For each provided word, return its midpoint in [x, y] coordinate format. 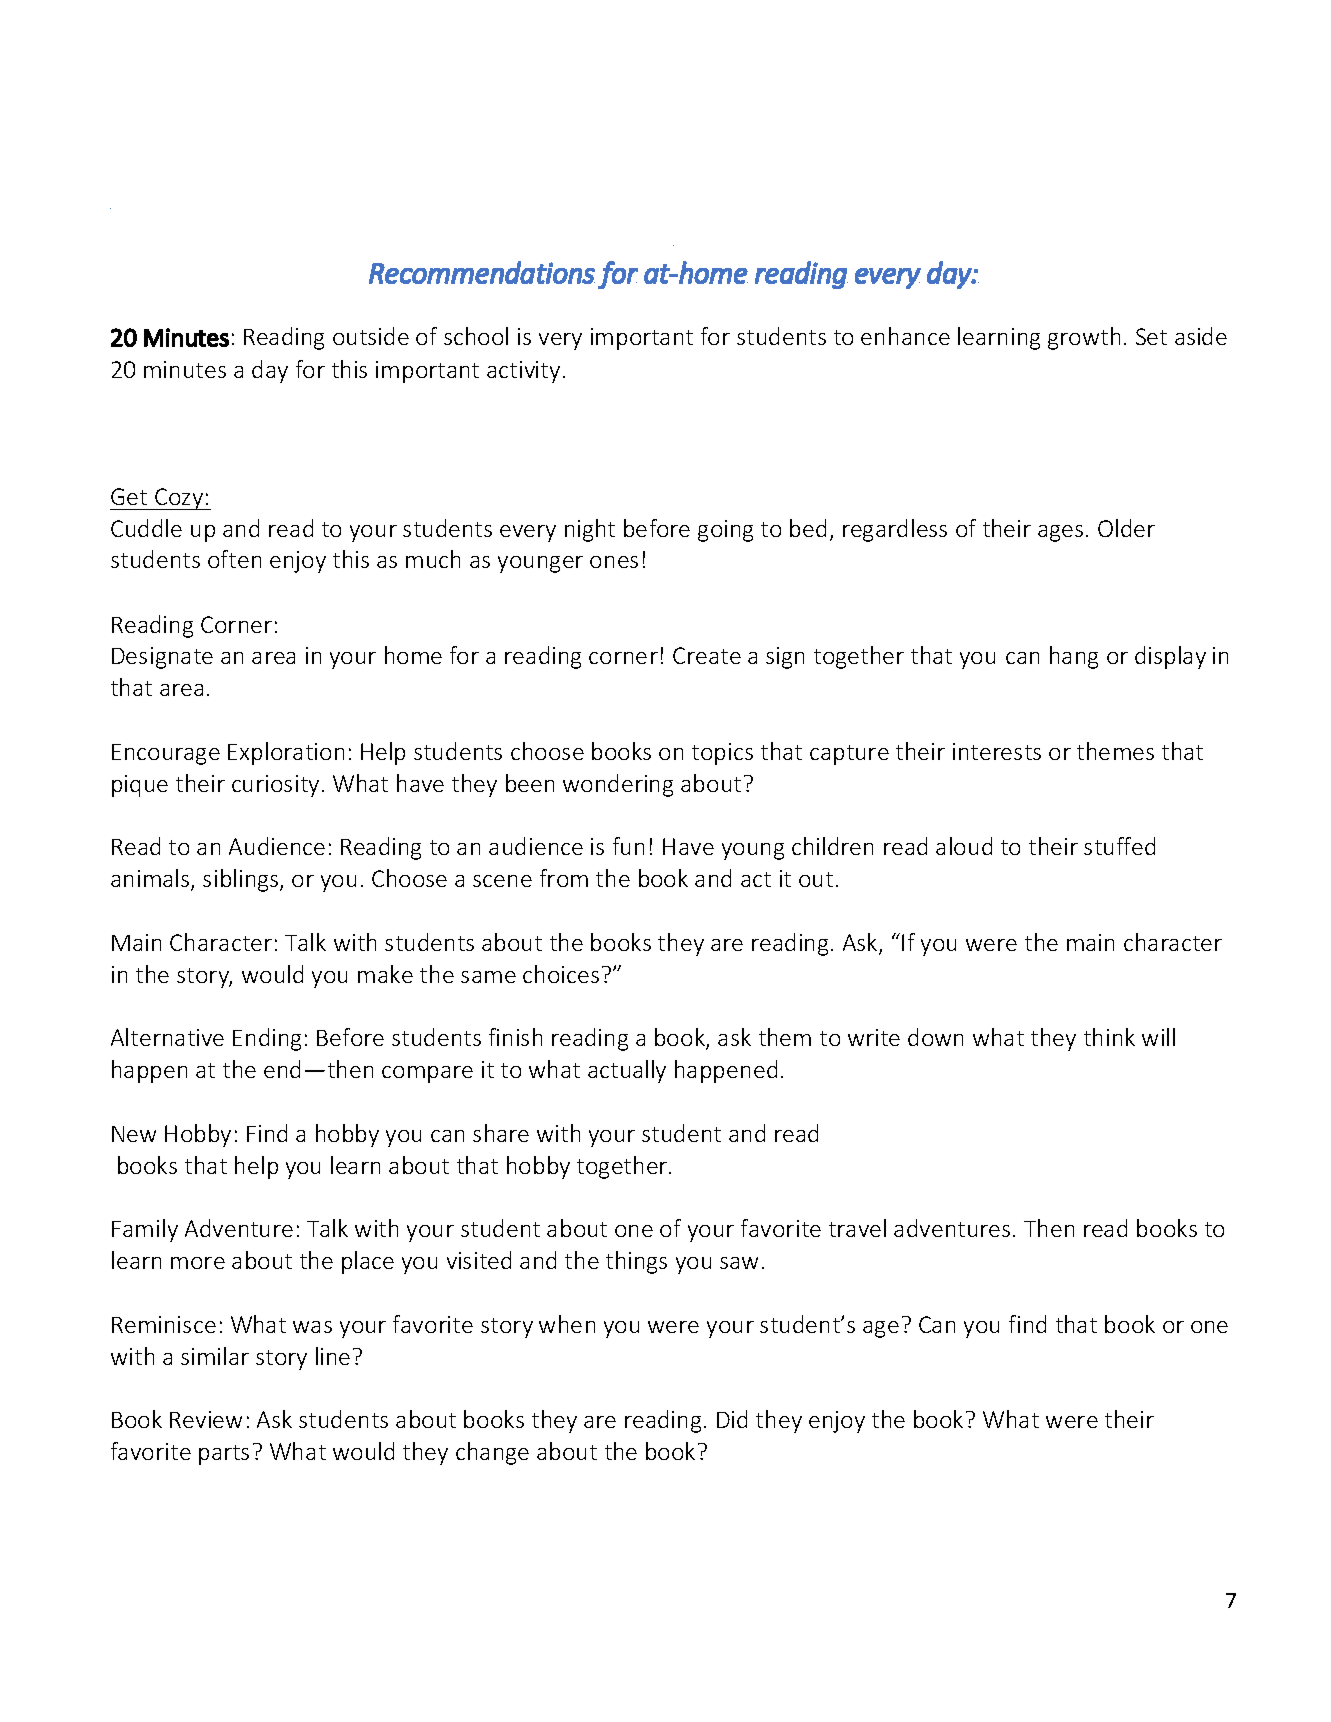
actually [627, 1071]
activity [523, 372]
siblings [242, 880]
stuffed [1119, 846]
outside [371, 336]
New [134, 1134]
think [1109, 1037]
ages [1060, 533]
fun [628, 846]
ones [614, 562]
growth [1084, 338]
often [234, 559]
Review [206, 1419]
